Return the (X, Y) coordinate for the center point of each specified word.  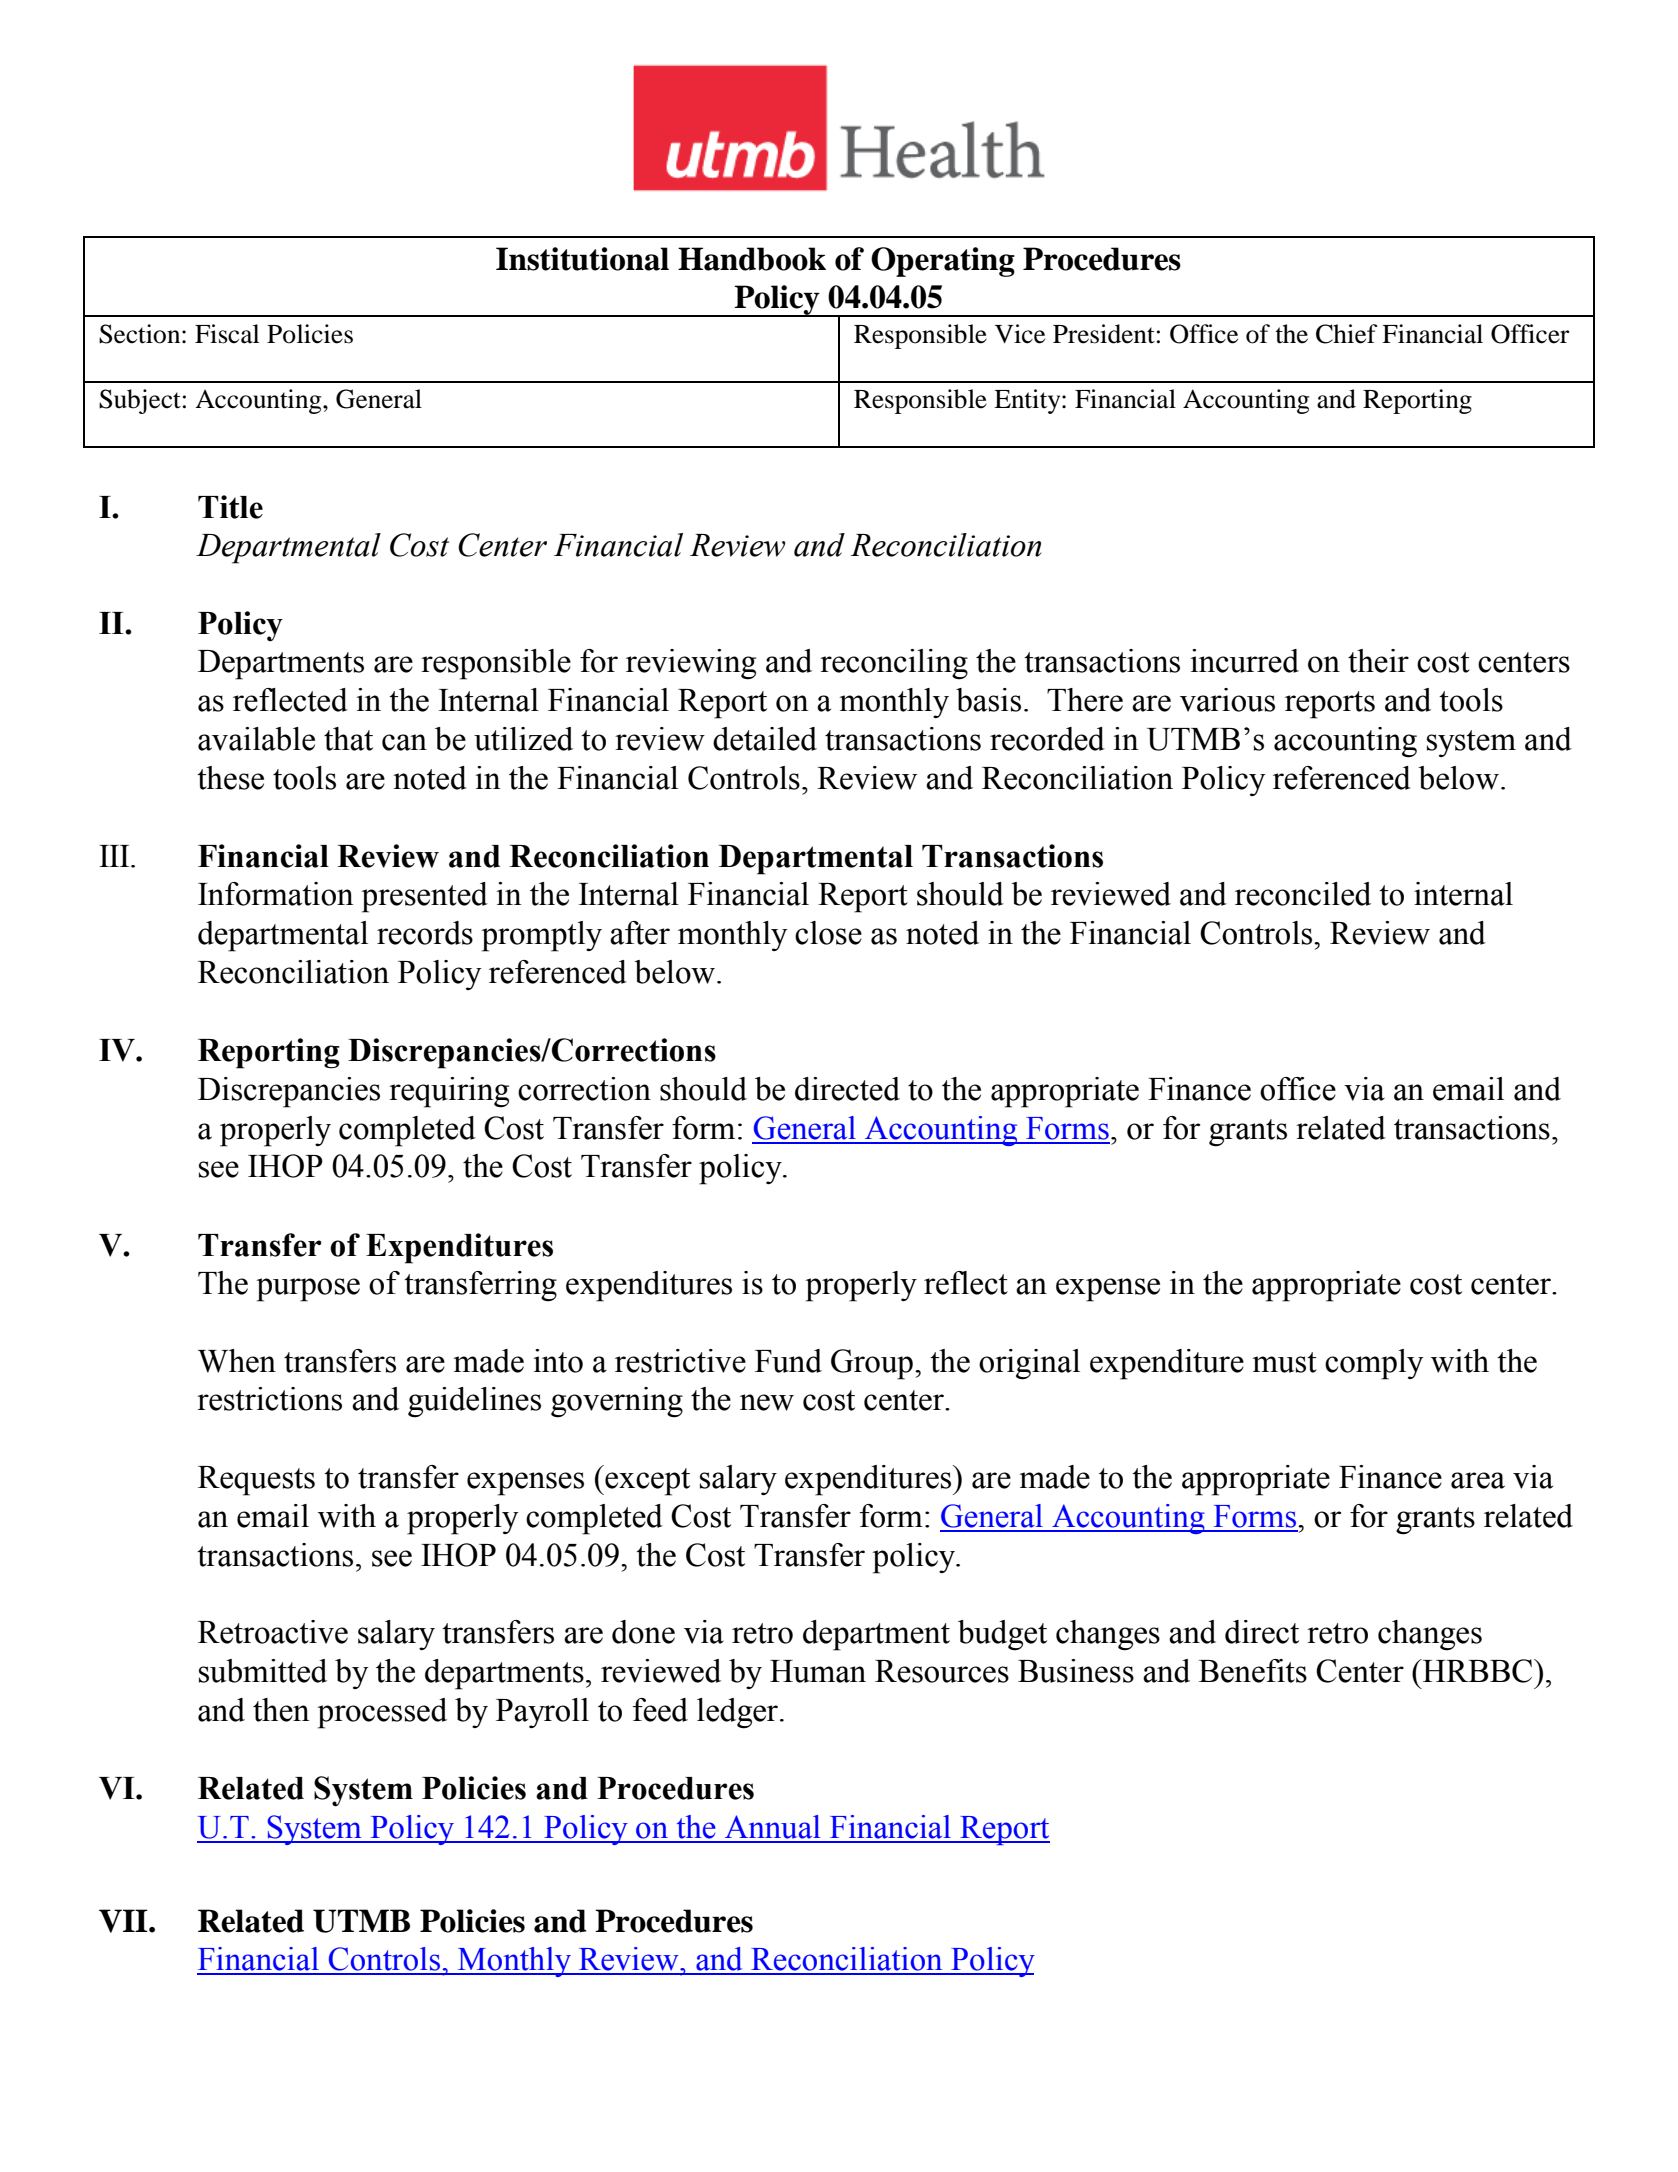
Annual (772, 1827)
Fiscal (227, 334)
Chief (1346, 334)
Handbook (752, 259)
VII (124, 1921)
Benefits (1253, 1671)
